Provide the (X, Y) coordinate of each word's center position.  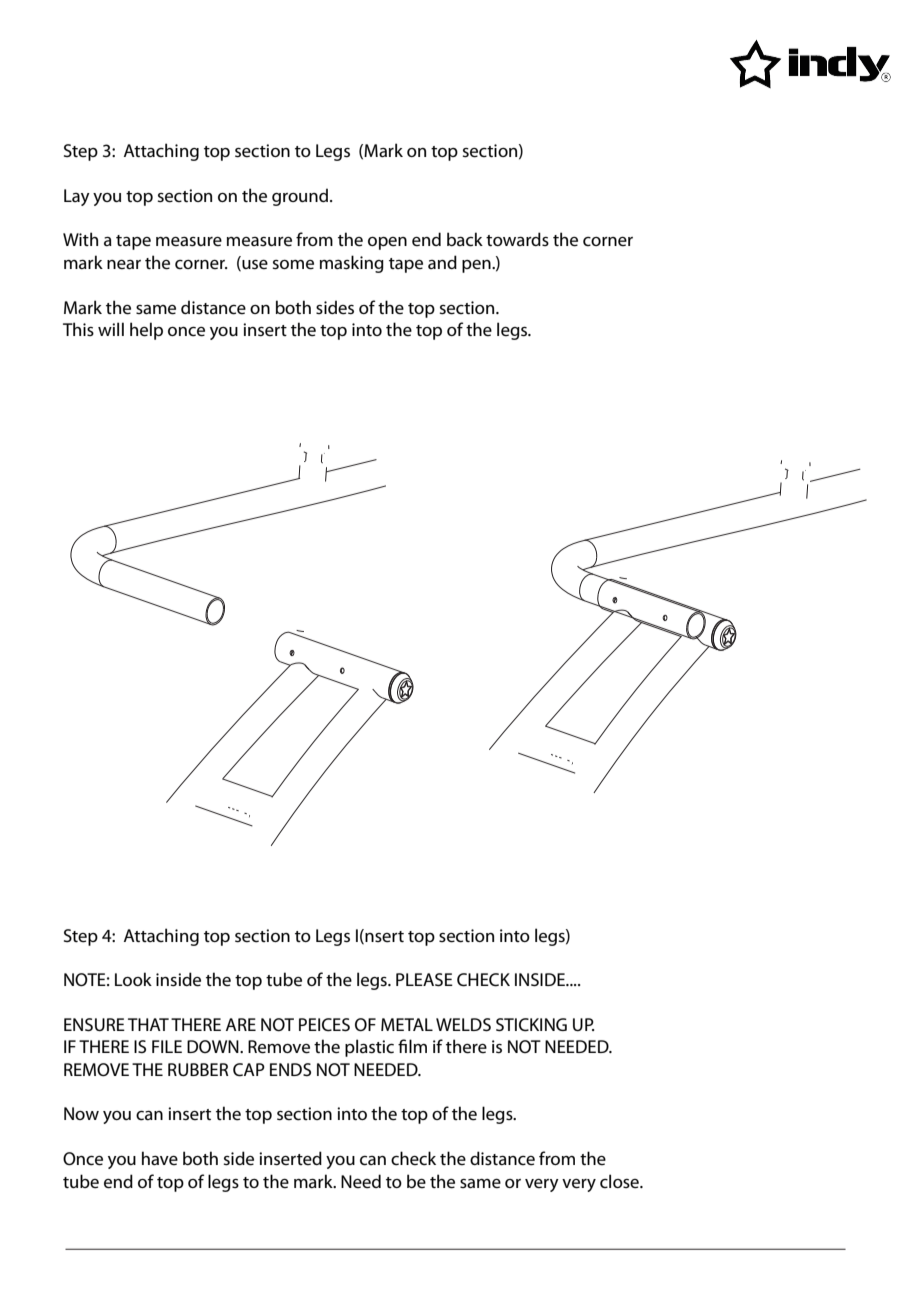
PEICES (324, 1025)
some (293, 265)
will (111, 329)
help (146, 331)
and (442, 262)
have (160, 1158)
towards (517, 239)
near (124, 265)
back (465, 239)
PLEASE (424, 980)
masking (352, 264)
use (254, 265)
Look (133, 979)
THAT (148, 1024)
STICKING (531, 1025)
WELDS (463, 1025)
